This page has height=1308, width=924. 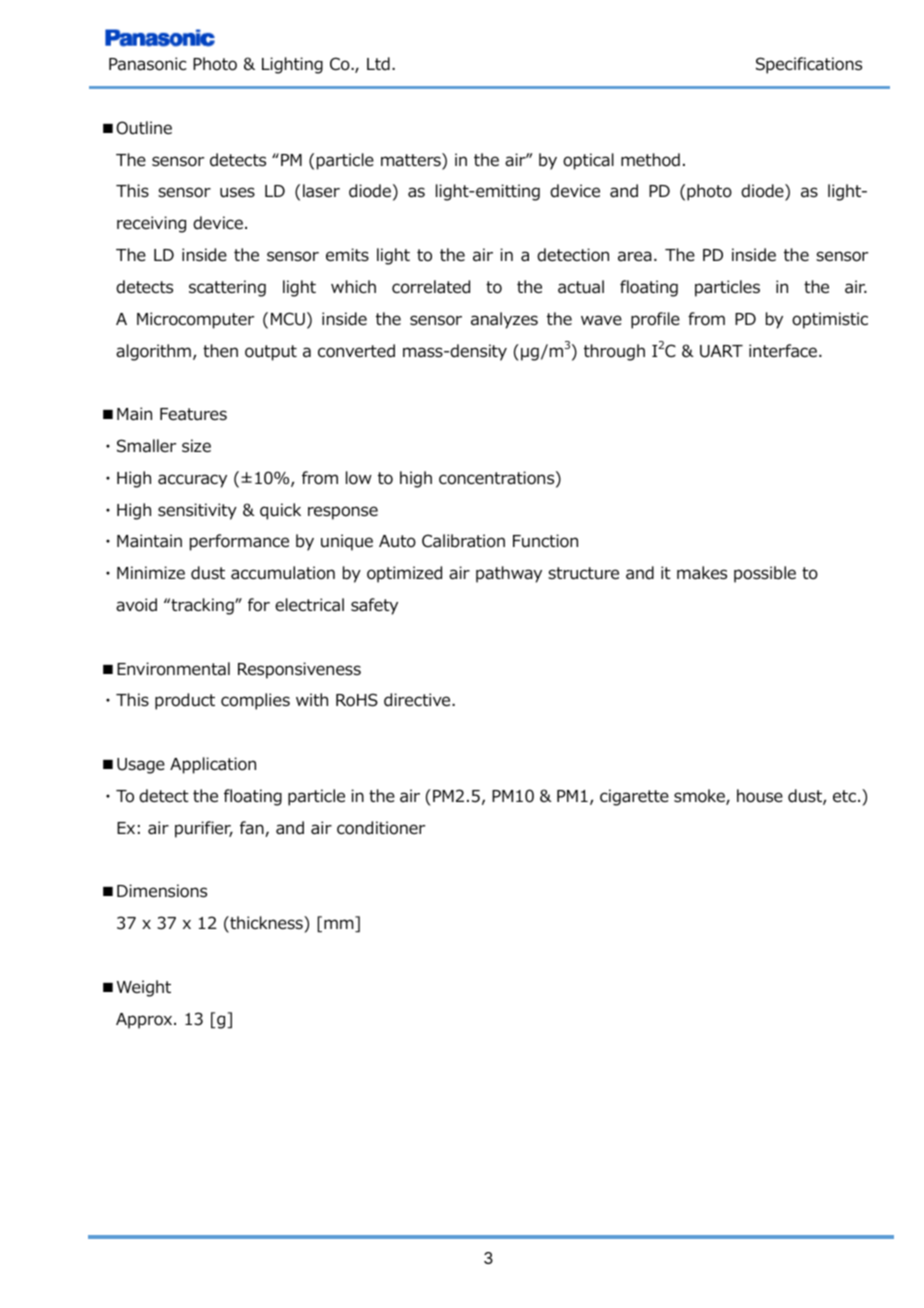 I want to click on Specifications, so click(x=809, y=65).
